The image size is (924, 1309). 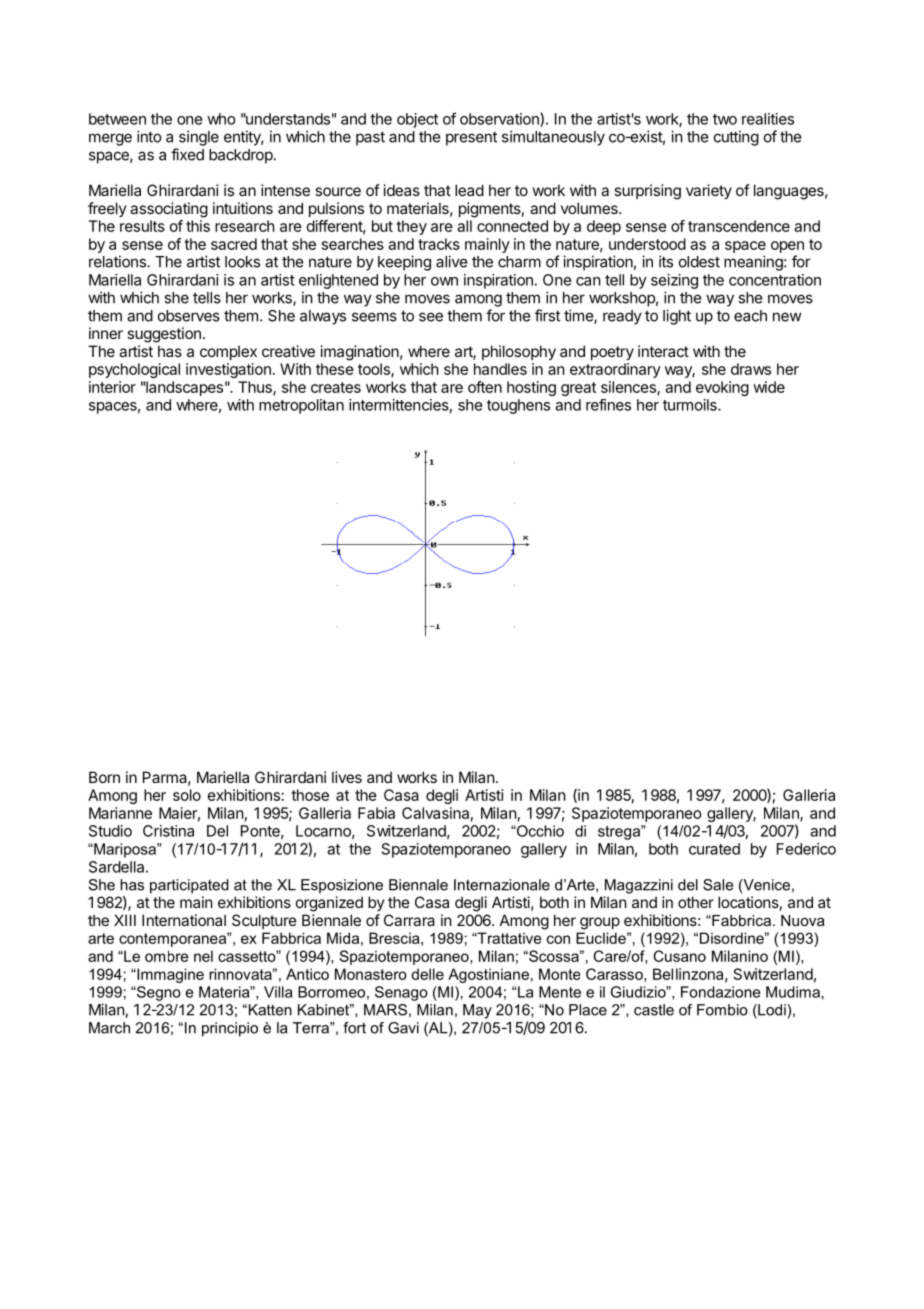 I want to click on principio, so click(x=230, y=1029).
